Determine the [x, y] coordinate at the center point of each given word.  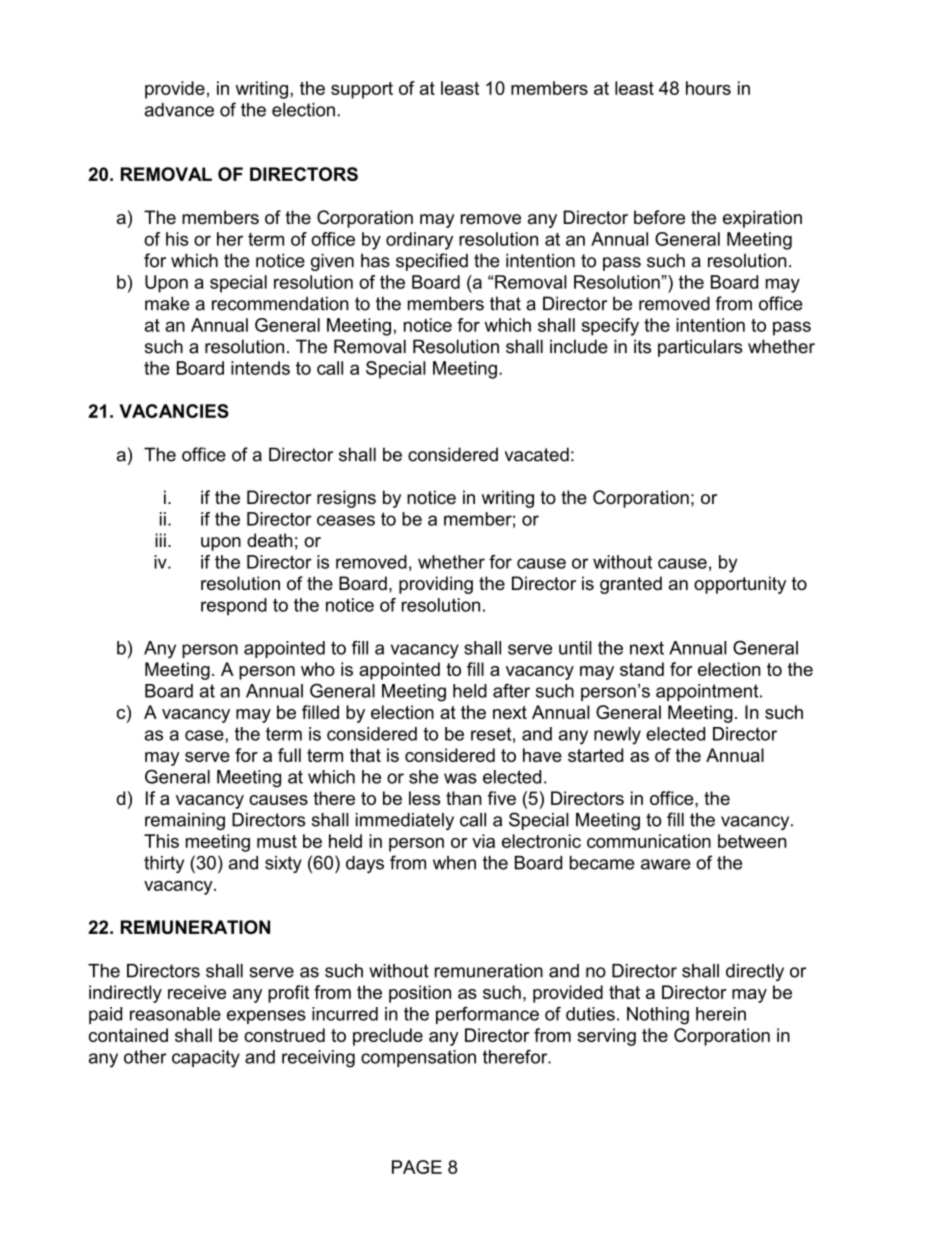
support [362, 90]
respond [234, 606]
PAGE [417, 1167]
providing [436, 585]
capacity [206, 1059]
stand [642, 669]
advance [179, 110]
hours [708, 88]
